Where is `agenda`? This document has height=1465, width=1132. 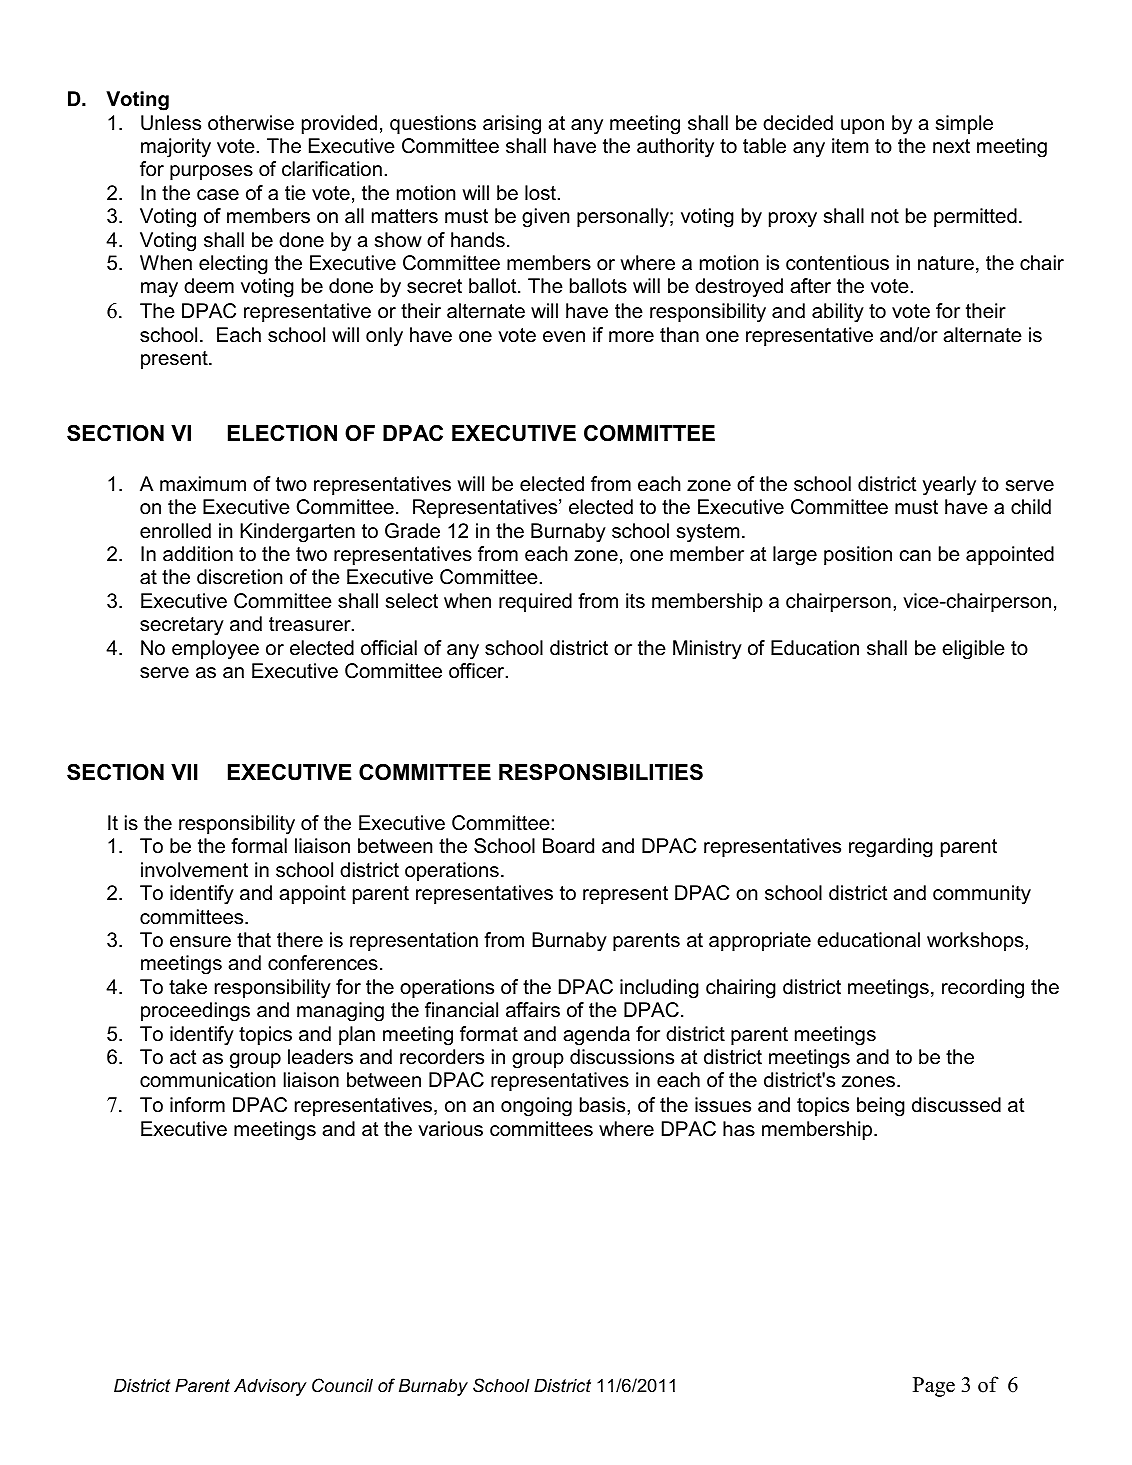 agenda is located at coordinates (596, 1036).
